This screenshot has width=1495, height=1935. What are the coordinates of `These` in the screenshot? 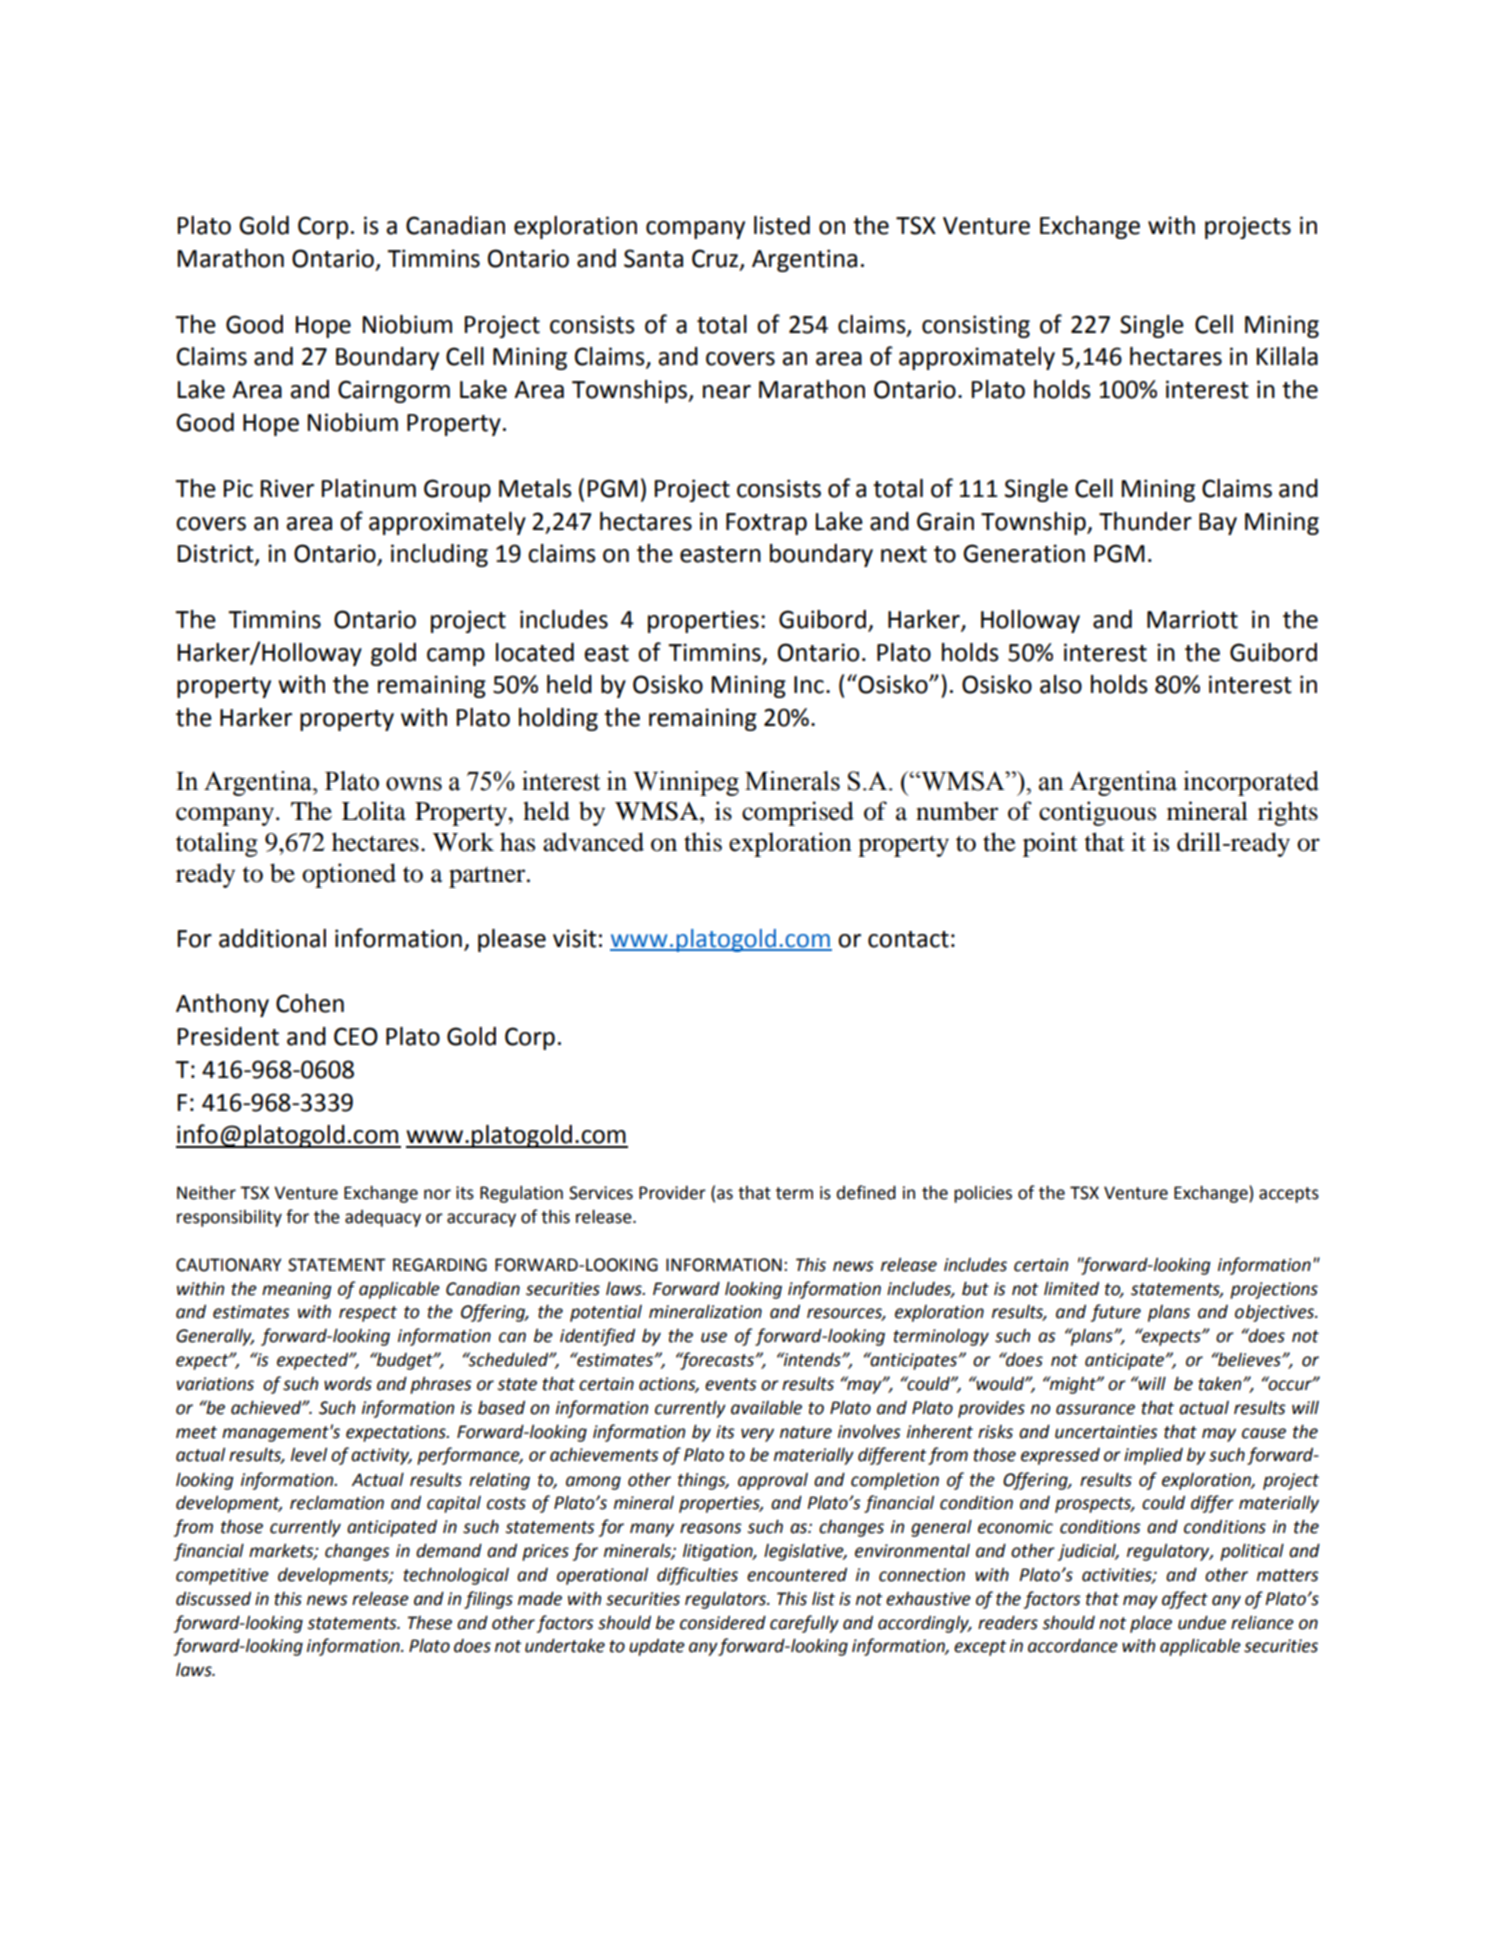 It's located at (430, 1623).
